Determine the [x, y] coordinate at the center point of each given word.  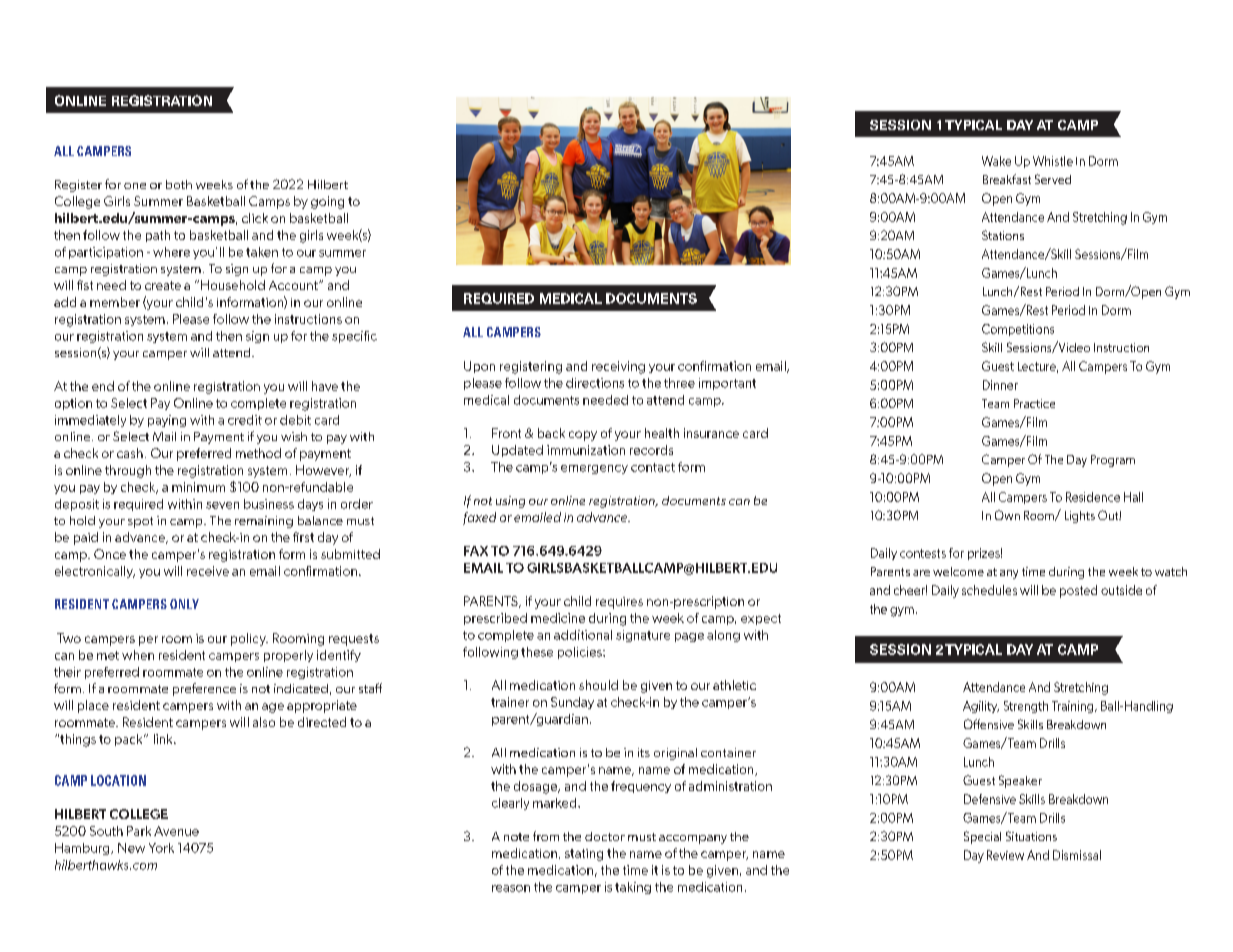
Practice [1034, 403]
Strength [1026, 707]
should [598, 685]
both [179, 184]
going [327, 202]
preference [204, 689]
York [161, 848]
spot [140, 522]
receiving [618, 367]
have [325, 386]
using [510, 502]
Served [1053, 179]
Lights [1080, 517]
